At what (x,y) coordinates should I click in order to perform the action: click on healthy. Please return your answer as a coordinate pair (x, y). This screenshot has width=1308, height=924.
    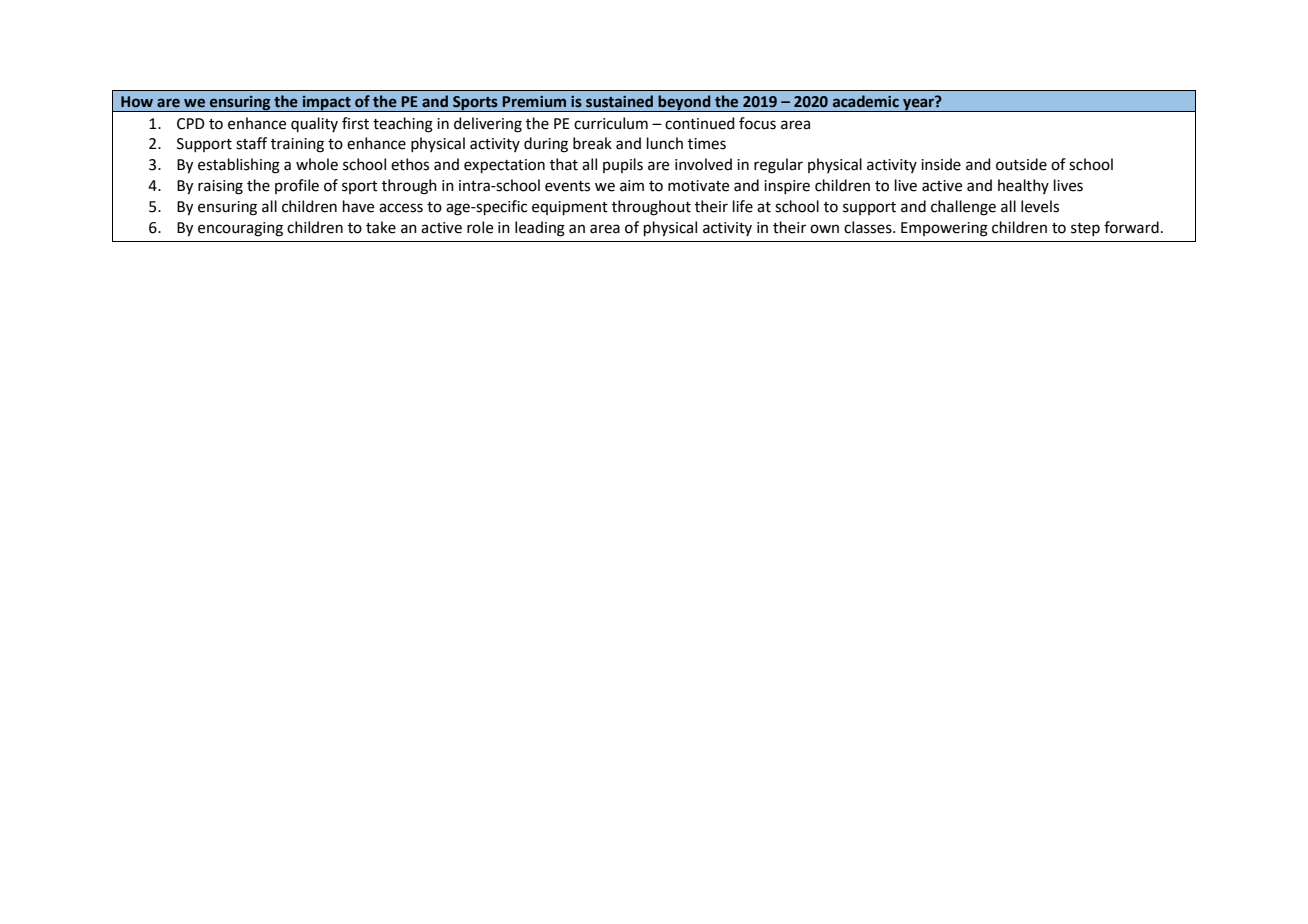
    Looking at the image, I should click on (1023, 186).
